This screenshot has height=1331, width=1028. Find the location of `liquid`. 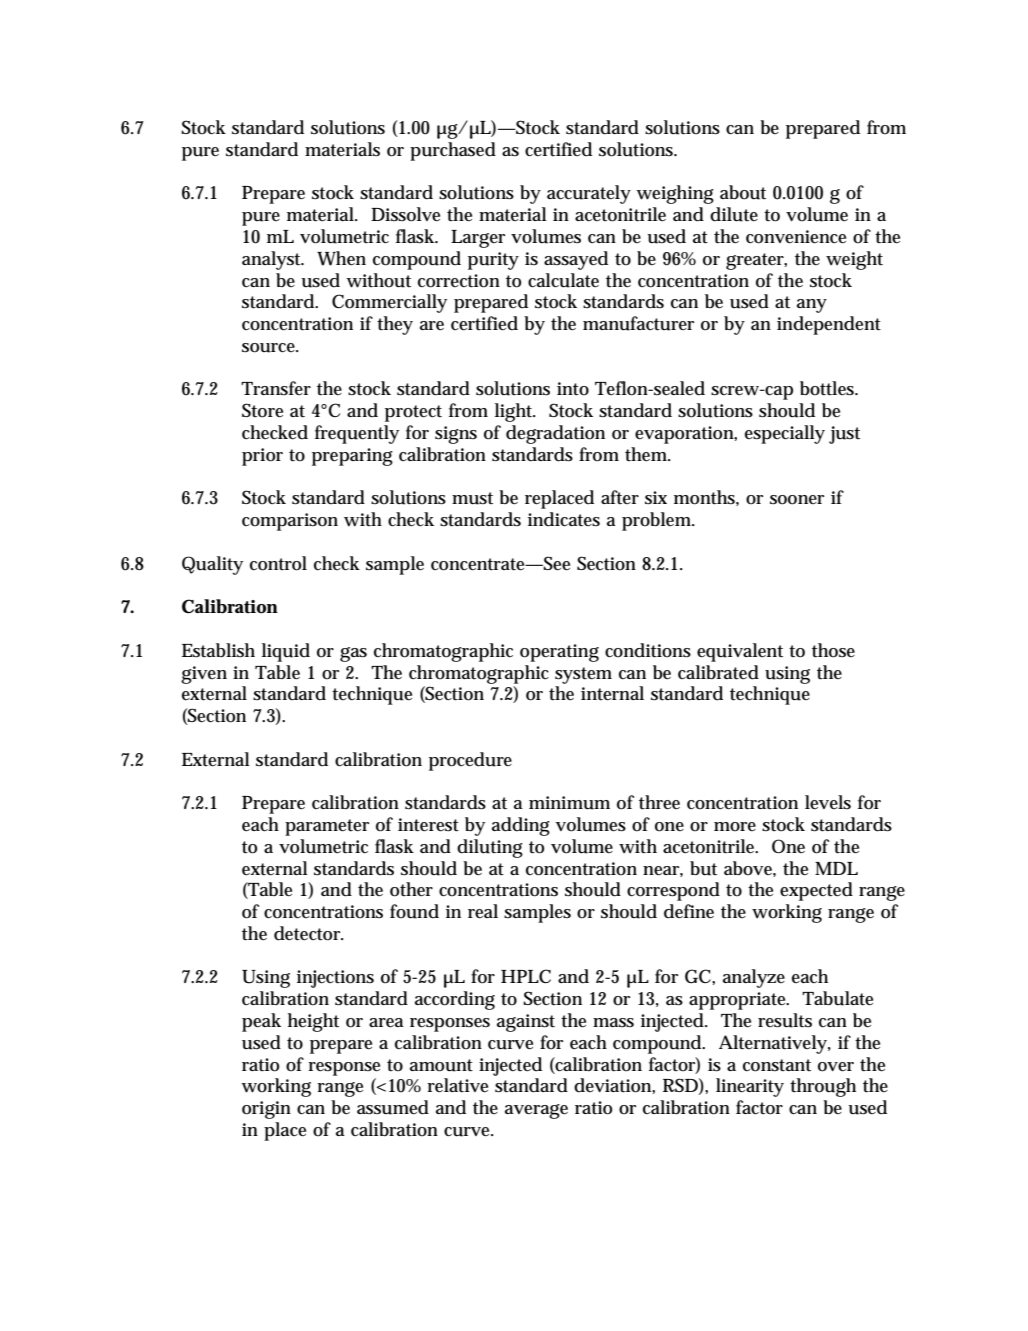

liquid is located at coordinates (286, 652).
